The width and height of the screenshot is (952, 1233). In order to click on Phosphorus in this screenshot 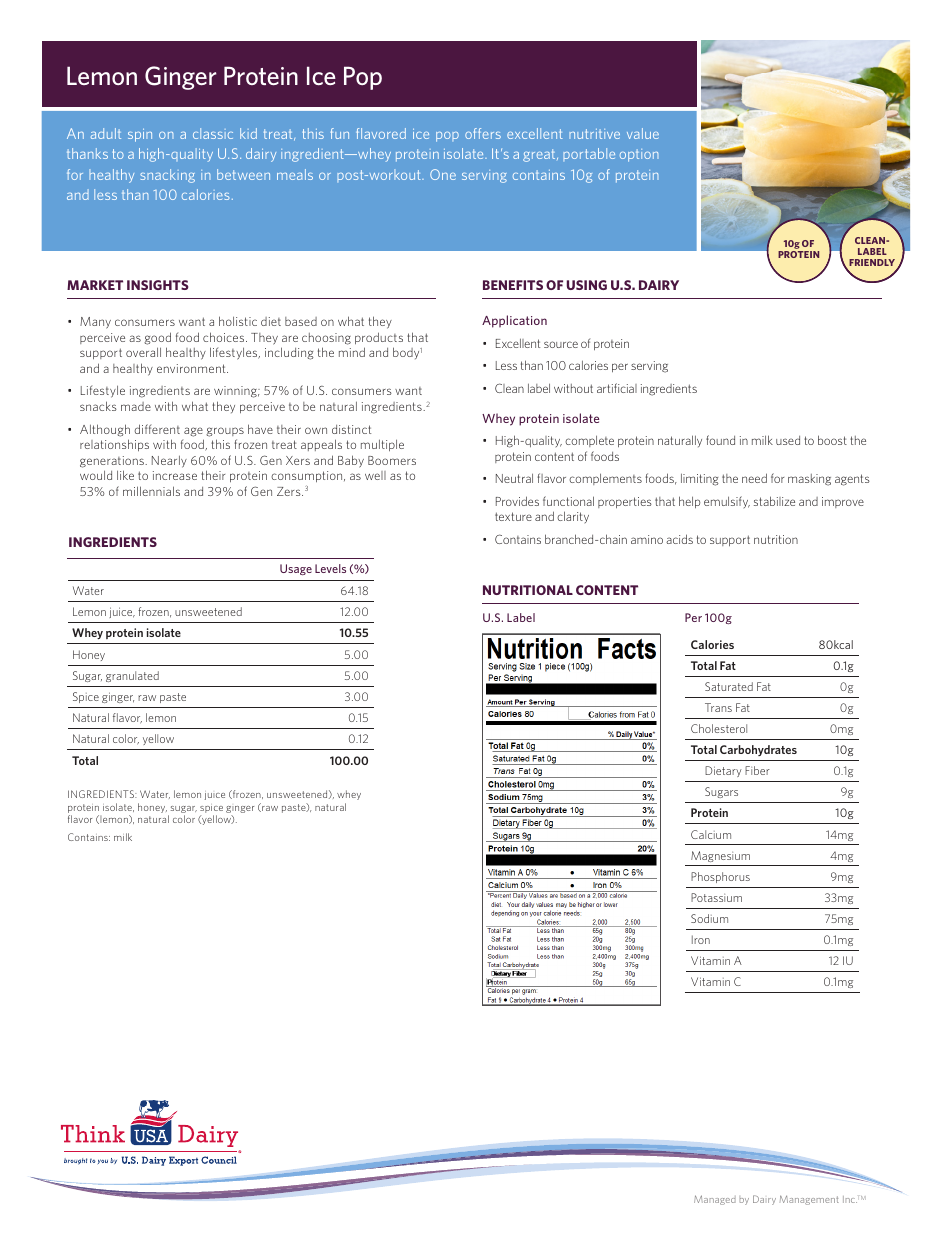, I will do `click(720, 877)`.
